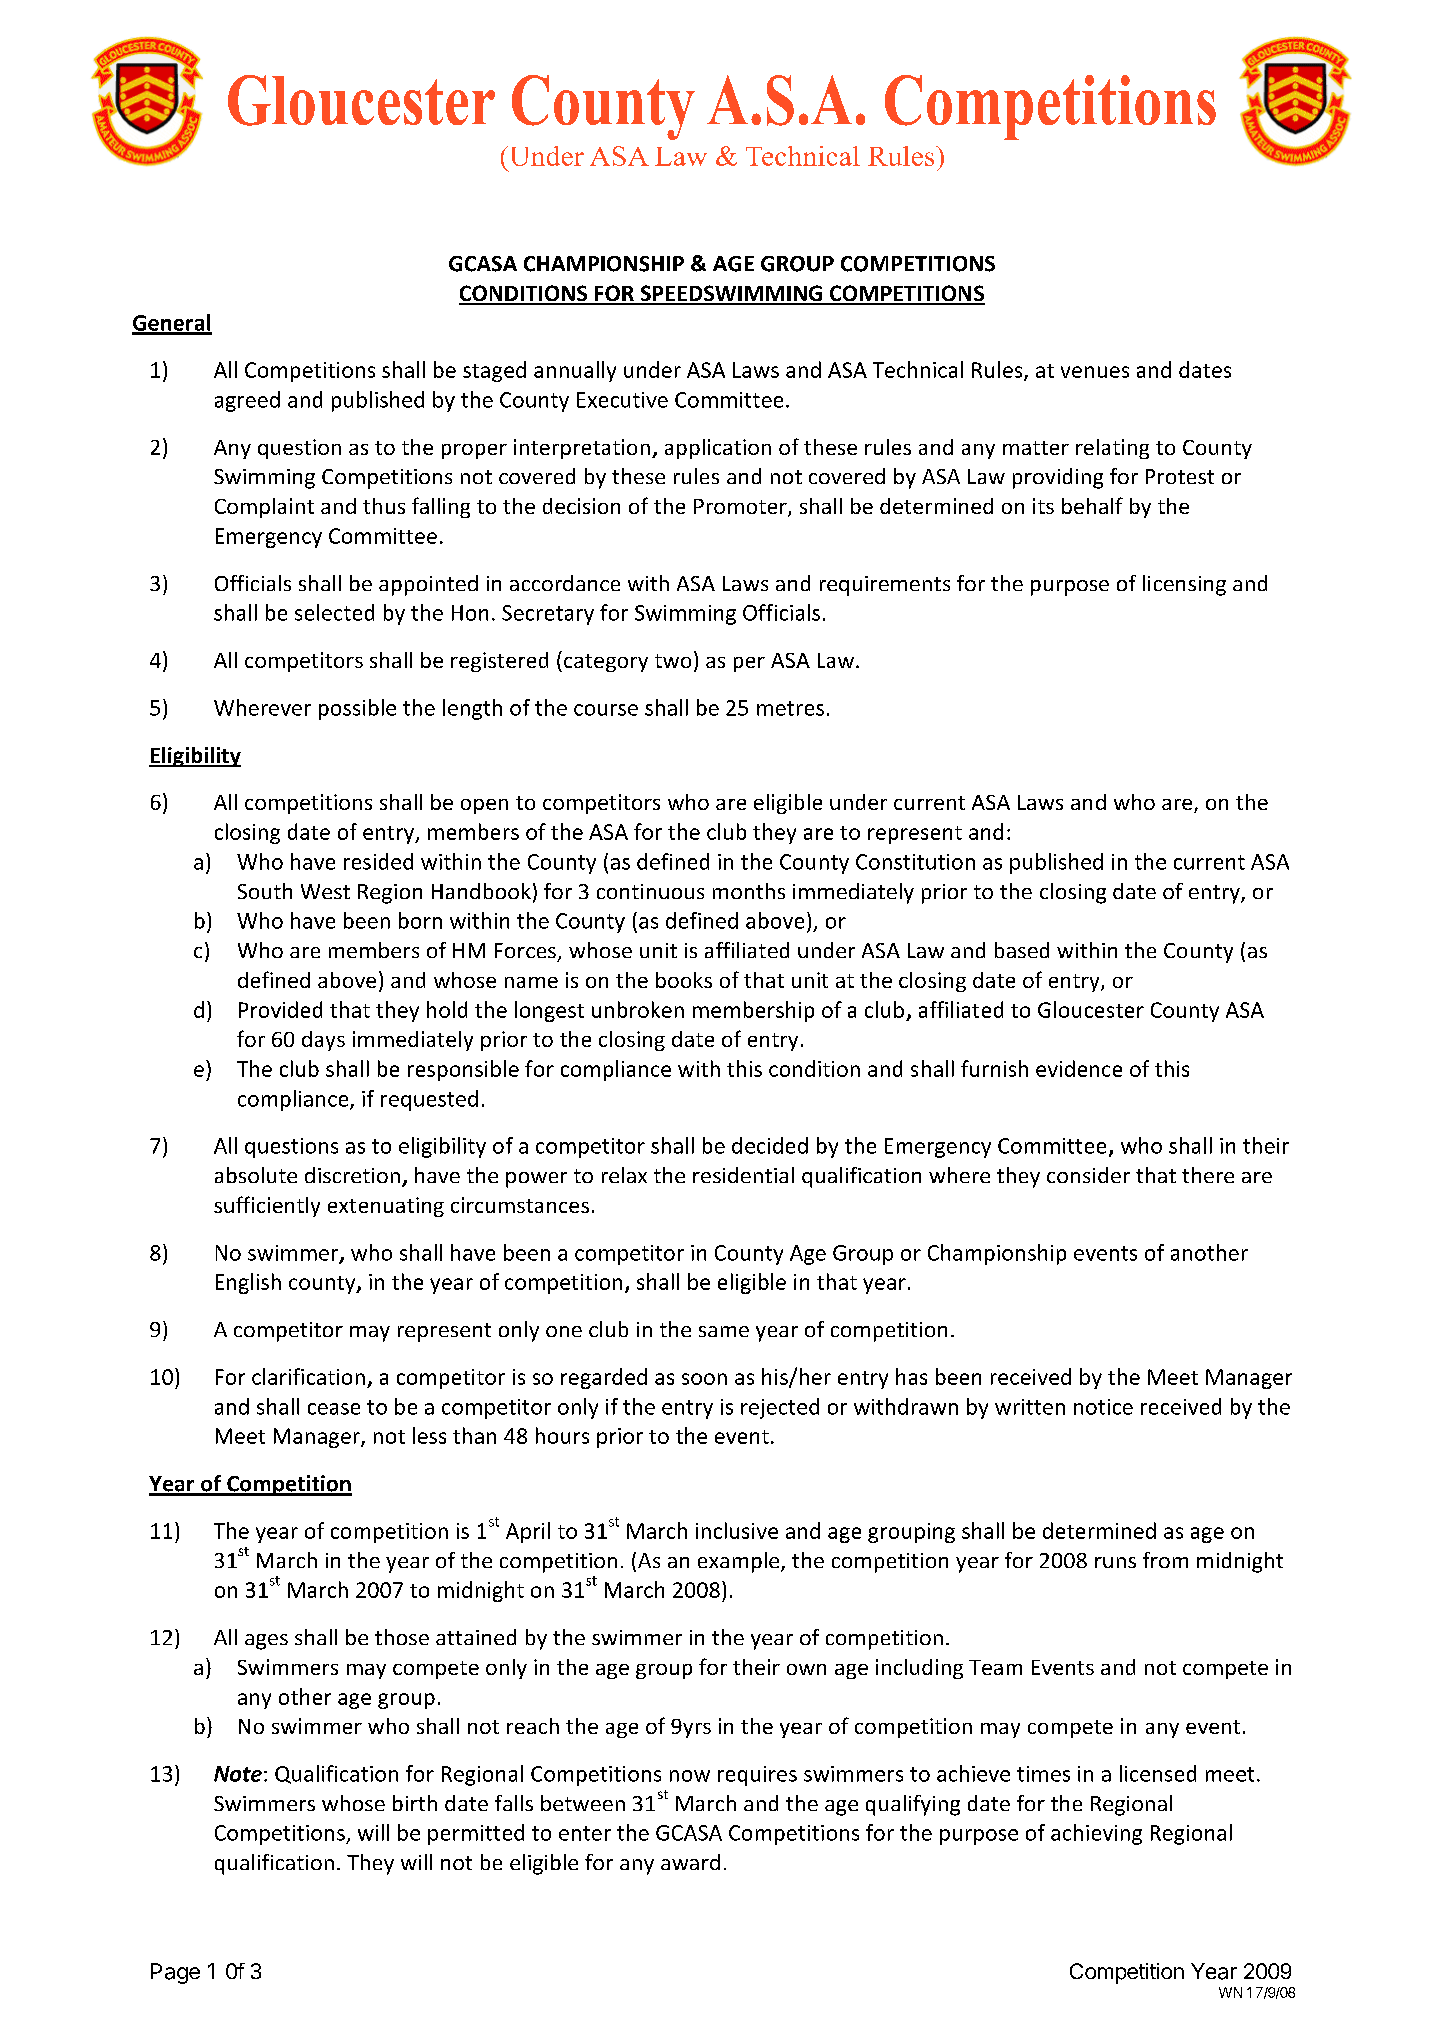 This page has width=1444, height=2042. Describe the element at coordinates (378, 861) in the page. I see `resided` at that location.
